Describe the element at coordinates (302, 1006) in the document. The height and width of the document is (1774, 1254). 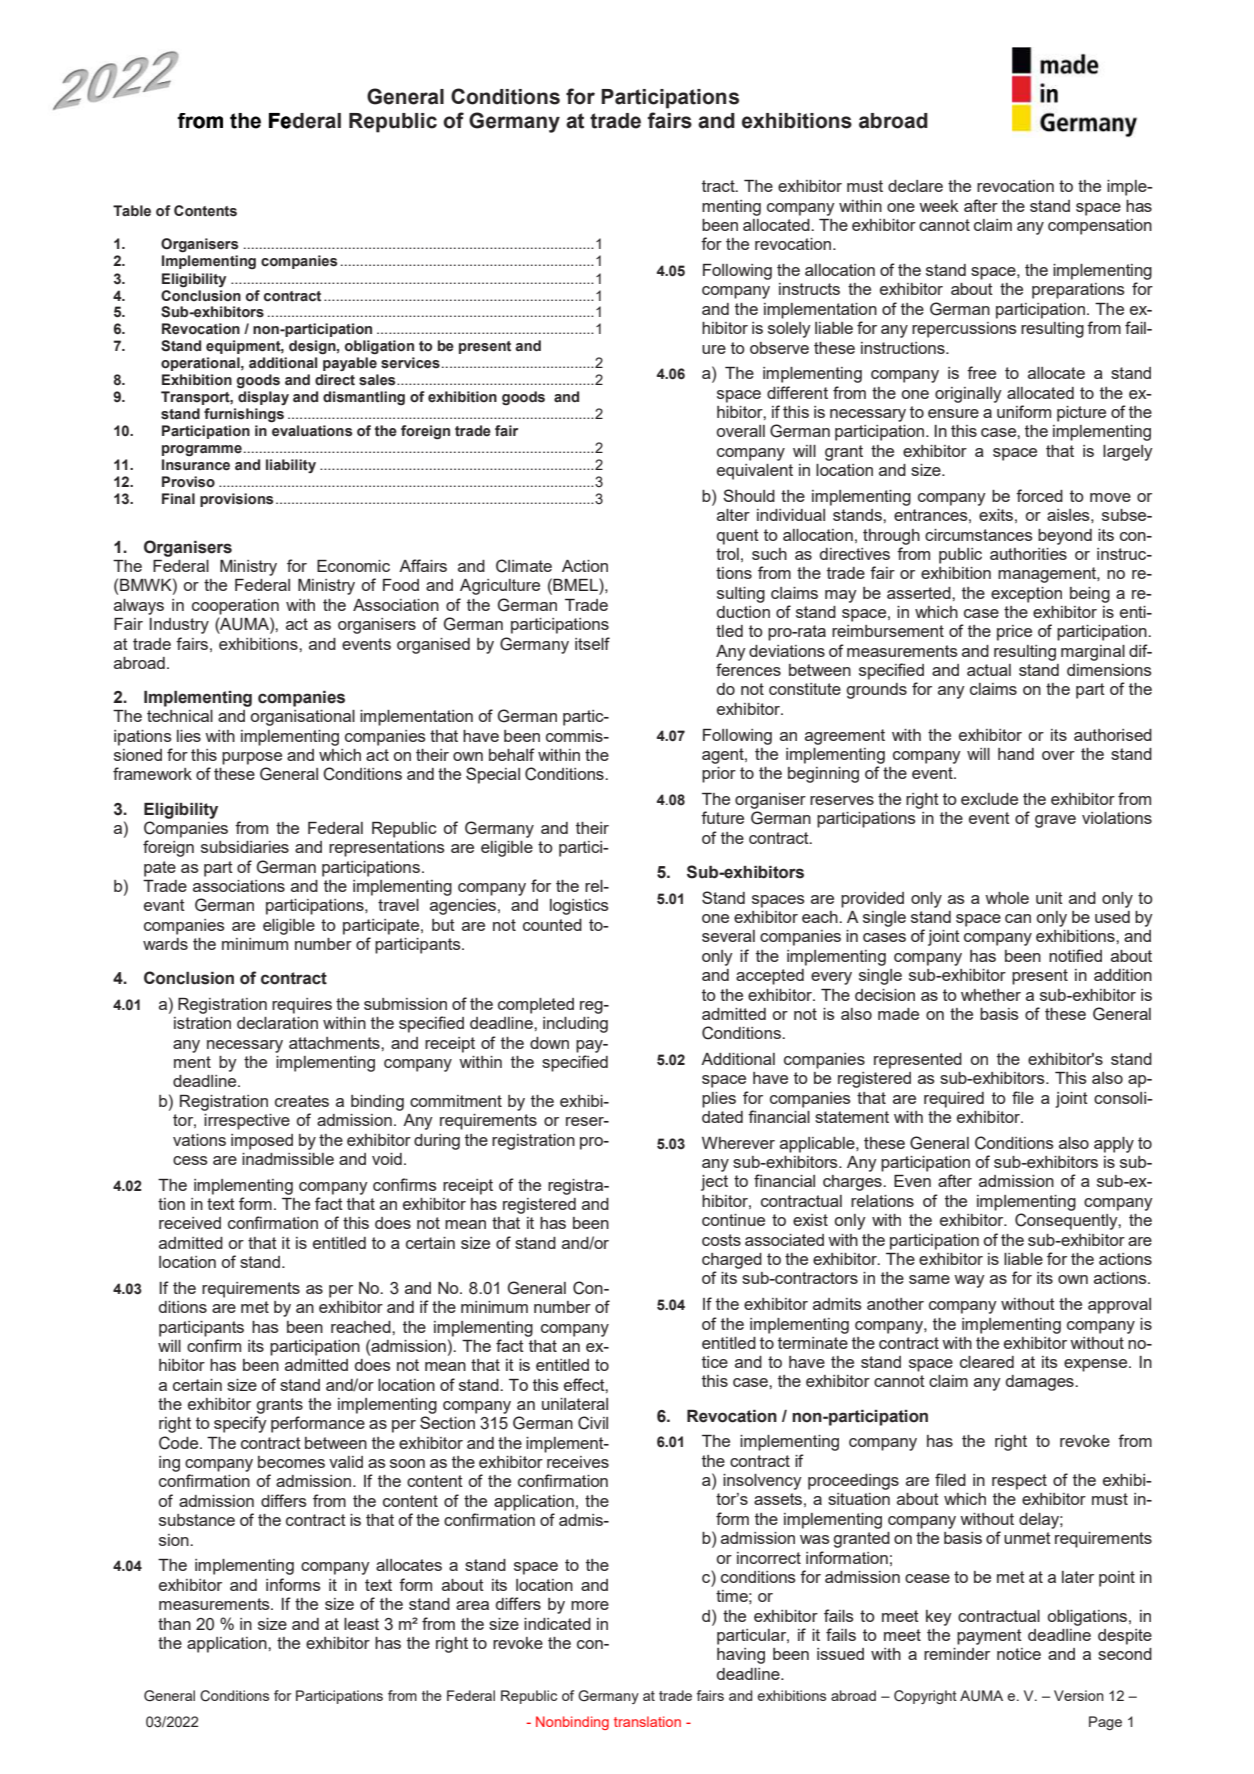
I see `requires` at that location.
